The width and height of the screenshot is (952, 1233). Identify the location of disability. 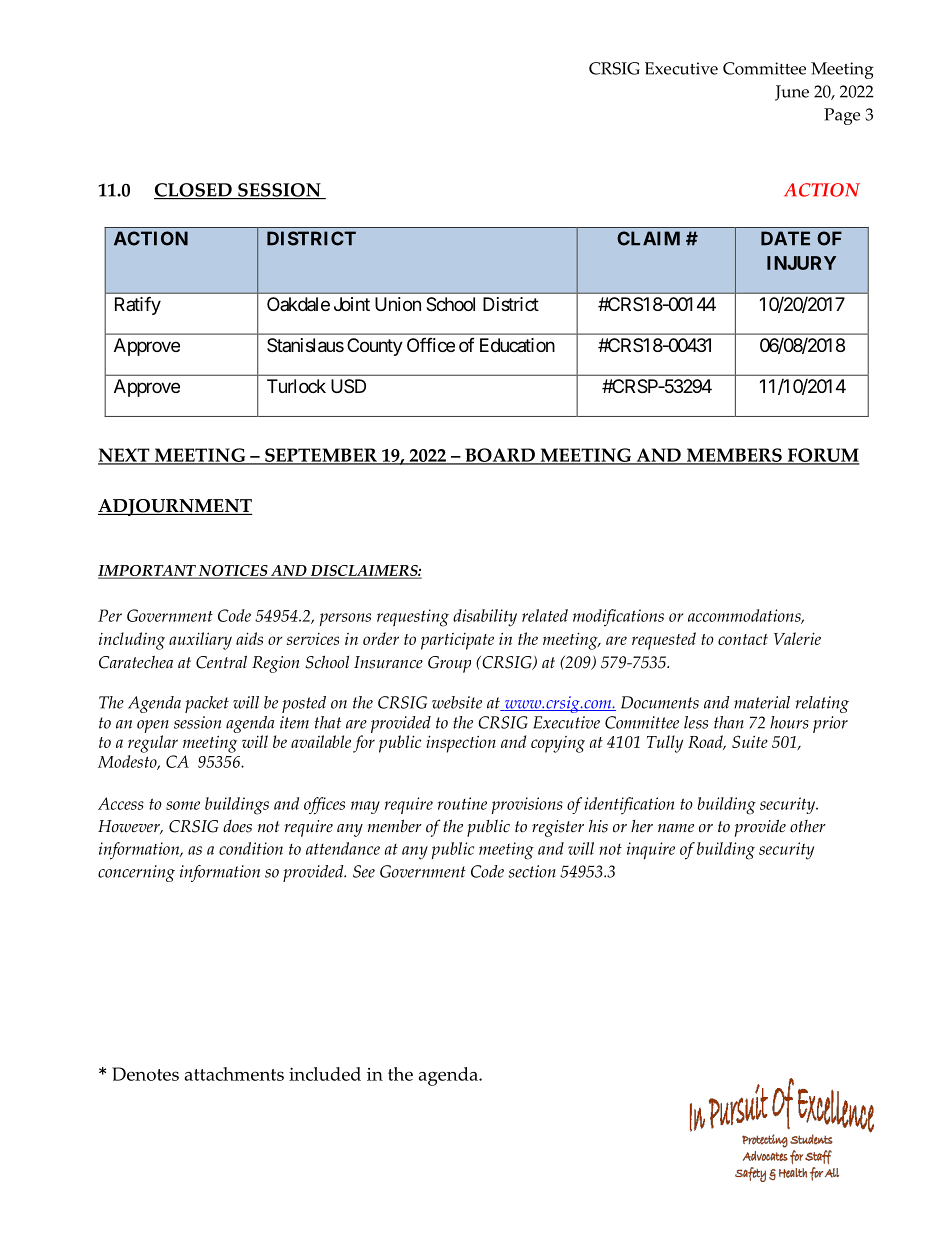
(485, 618).
